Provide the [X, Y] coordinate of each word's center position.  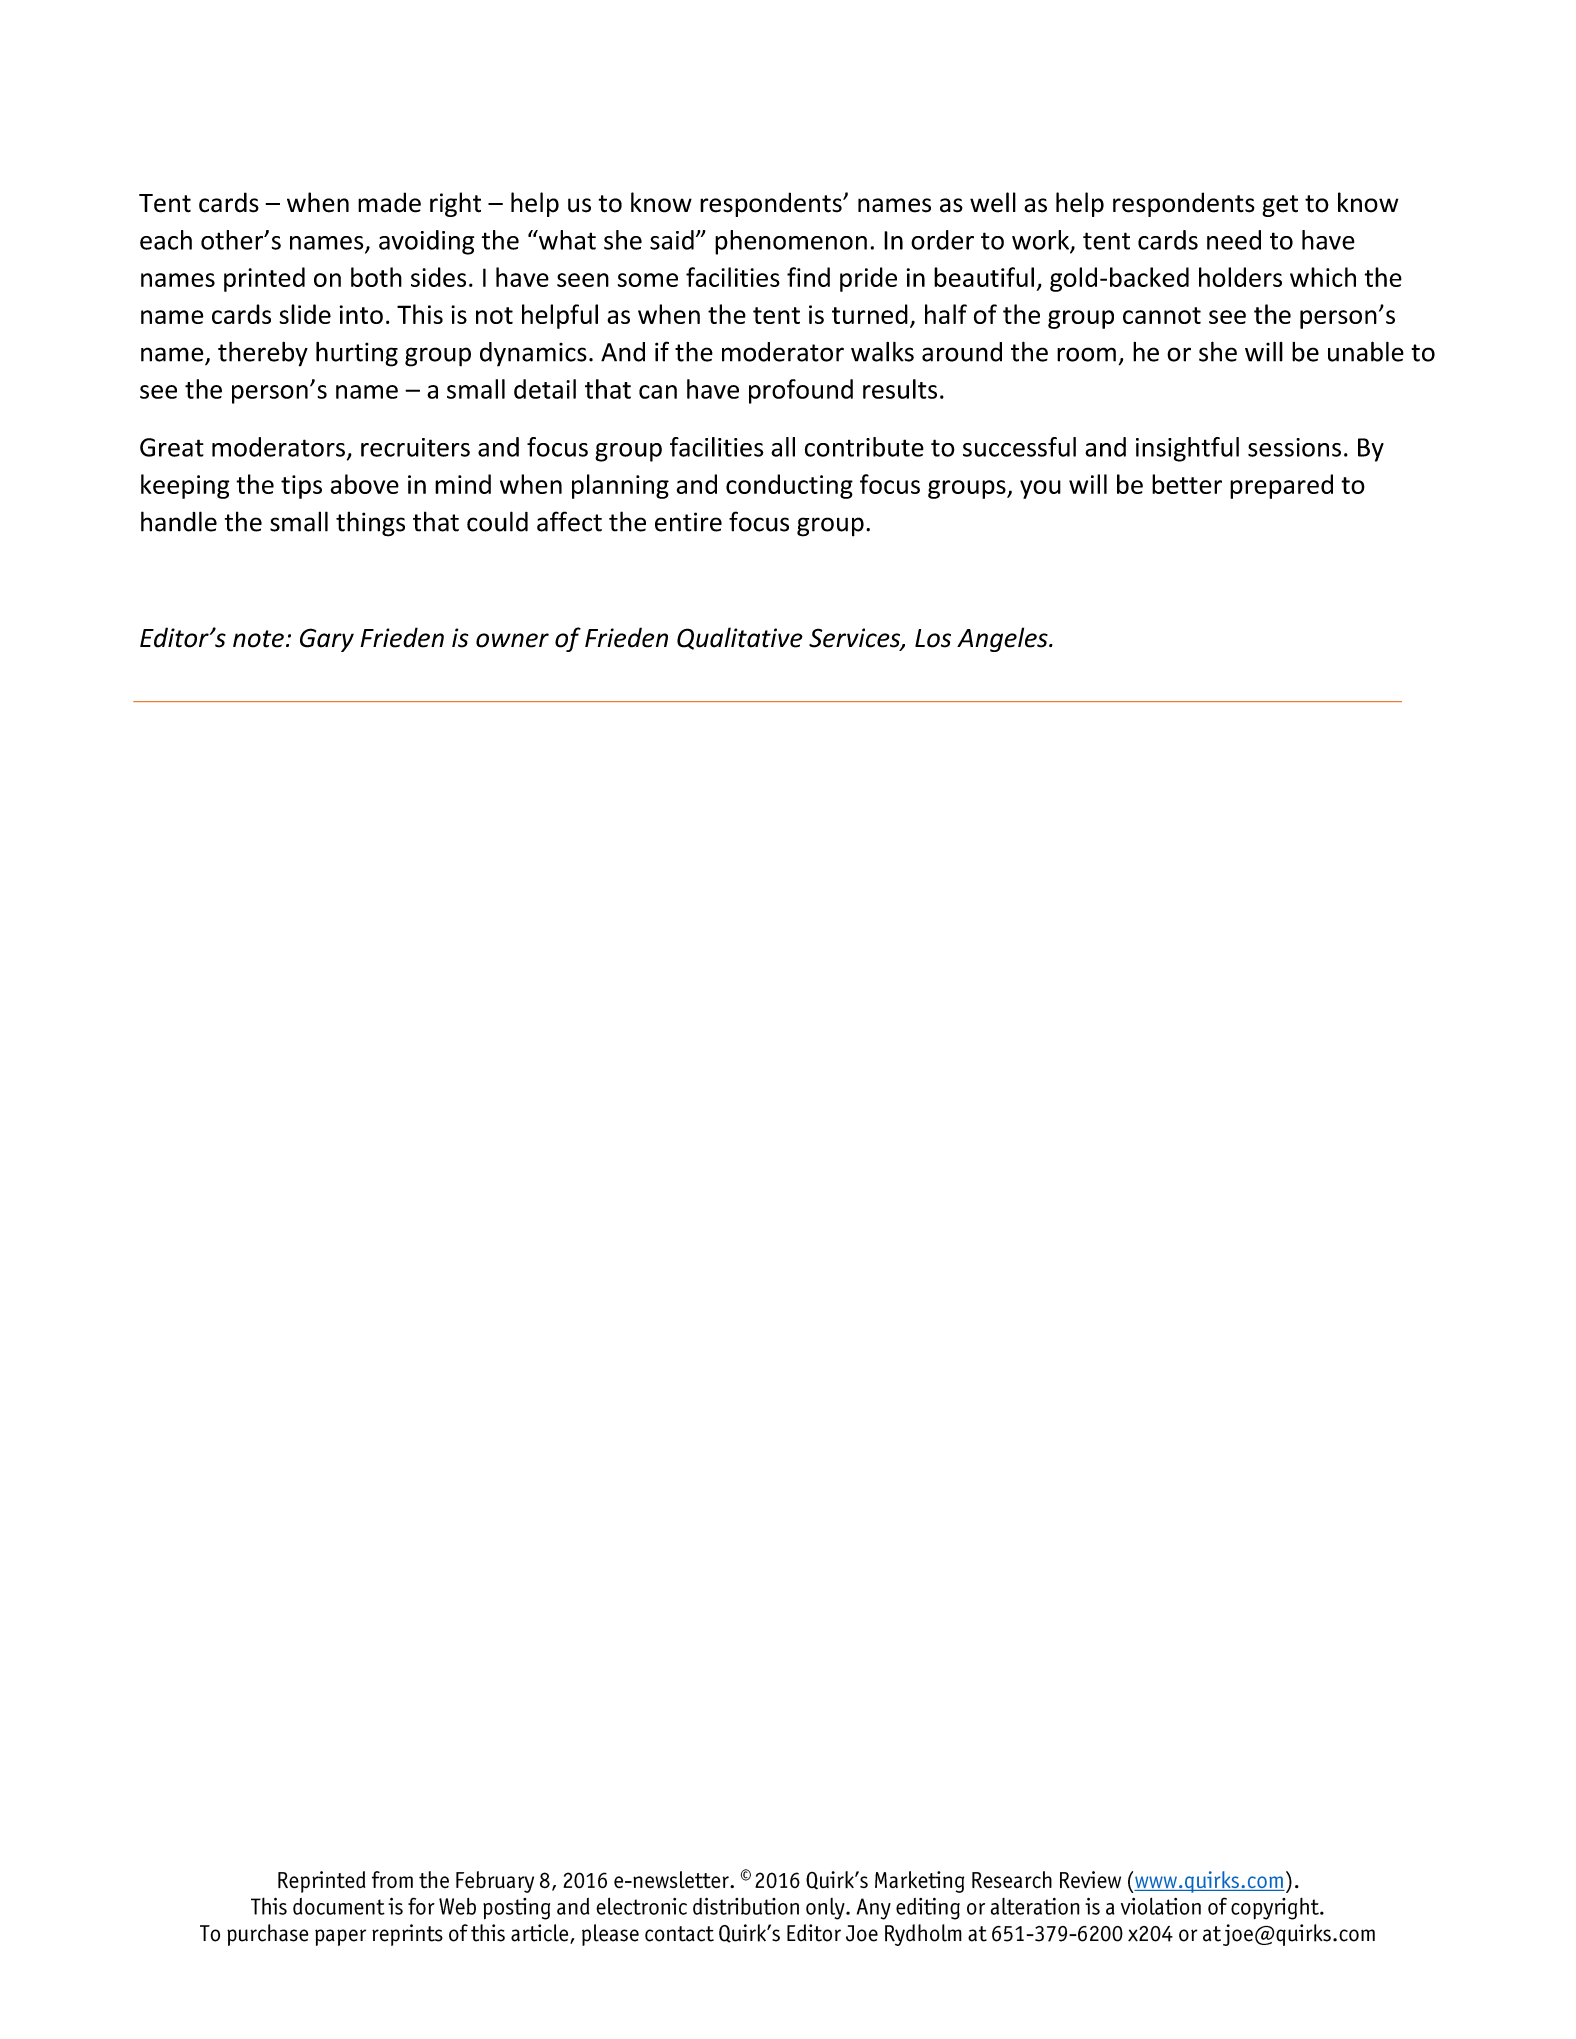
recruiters [415, 447]
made [389, 202]
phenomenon [791, 242]
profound [801, 391]
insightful [1187, 449]
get [1280, 206]
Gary [327, 640]
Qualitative [740, 638]
